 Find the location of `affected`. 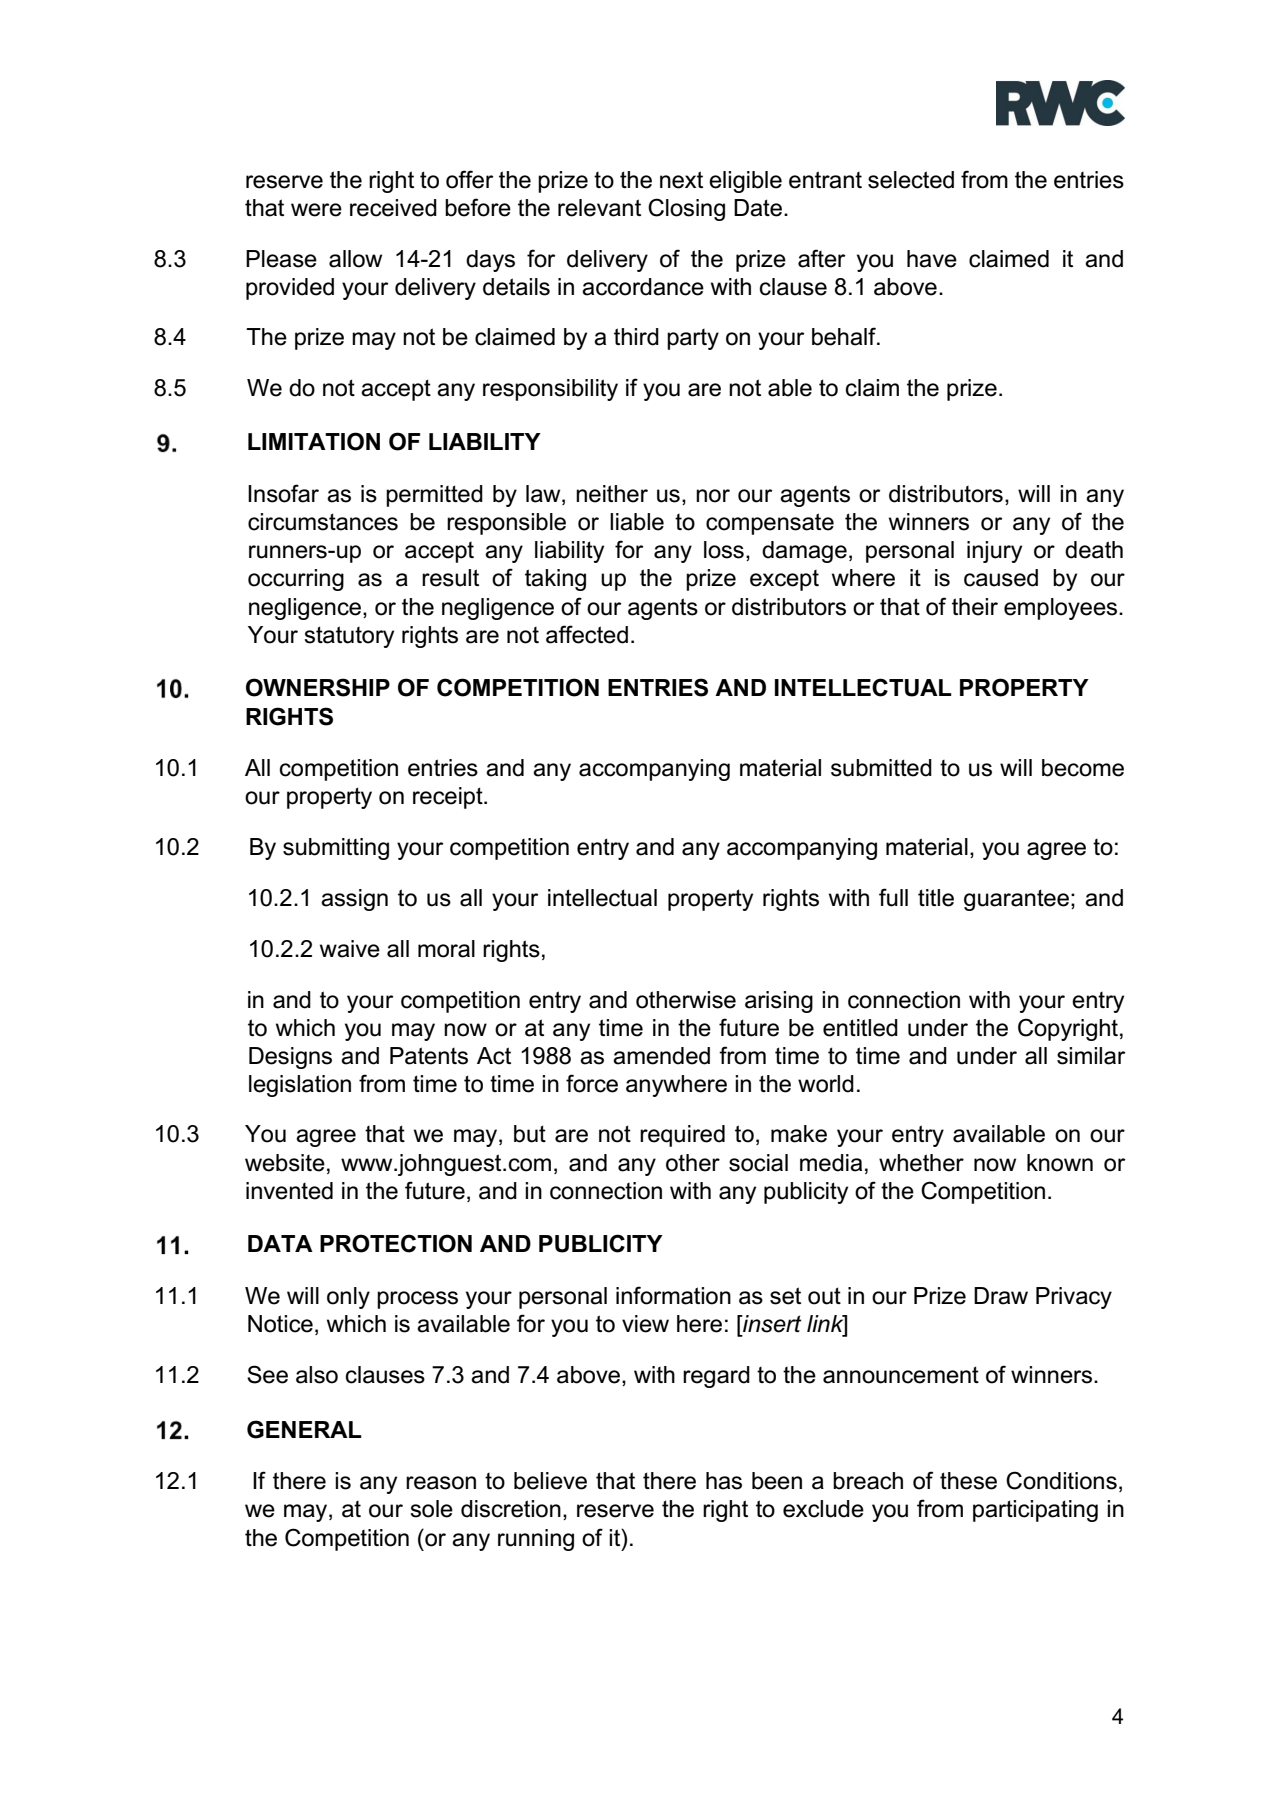

affected is located at coordinates (587, 634).
